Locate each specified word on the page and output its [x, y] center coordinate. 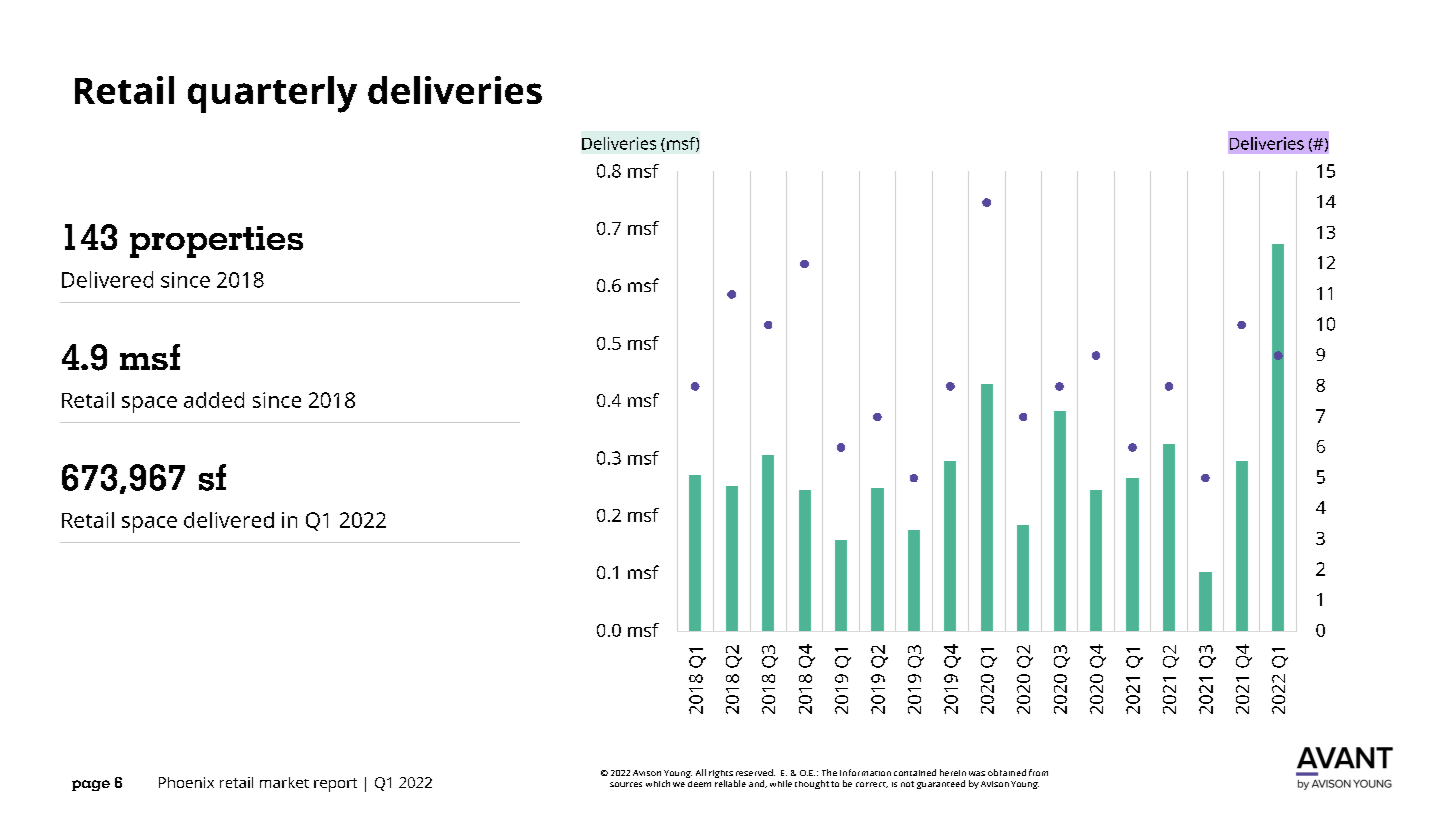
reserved [755, 772]
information [865, 772]
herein [953, 772]
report [335, 785]
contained [915, 772]
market [284, 782]
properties [216, 242]
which [658, 783]
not [907, 784]
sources [626, 784]
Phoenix [186, 782]
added [214, 400]
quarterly [272, 94]
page [91, 785]
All [701, 772]
